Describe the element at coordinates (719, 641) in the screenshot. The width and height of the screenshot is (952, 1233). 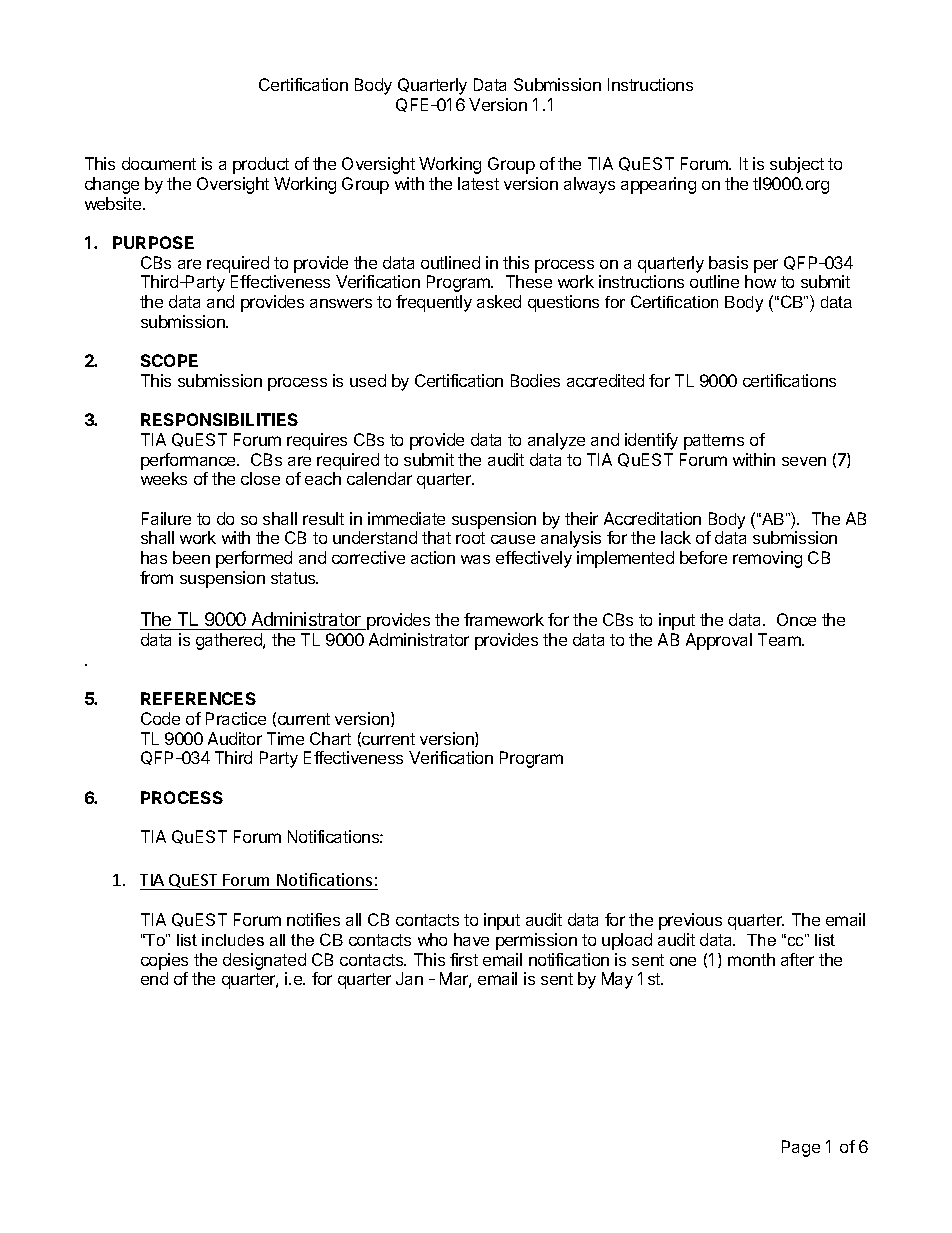
I see `Approval` at that location.
